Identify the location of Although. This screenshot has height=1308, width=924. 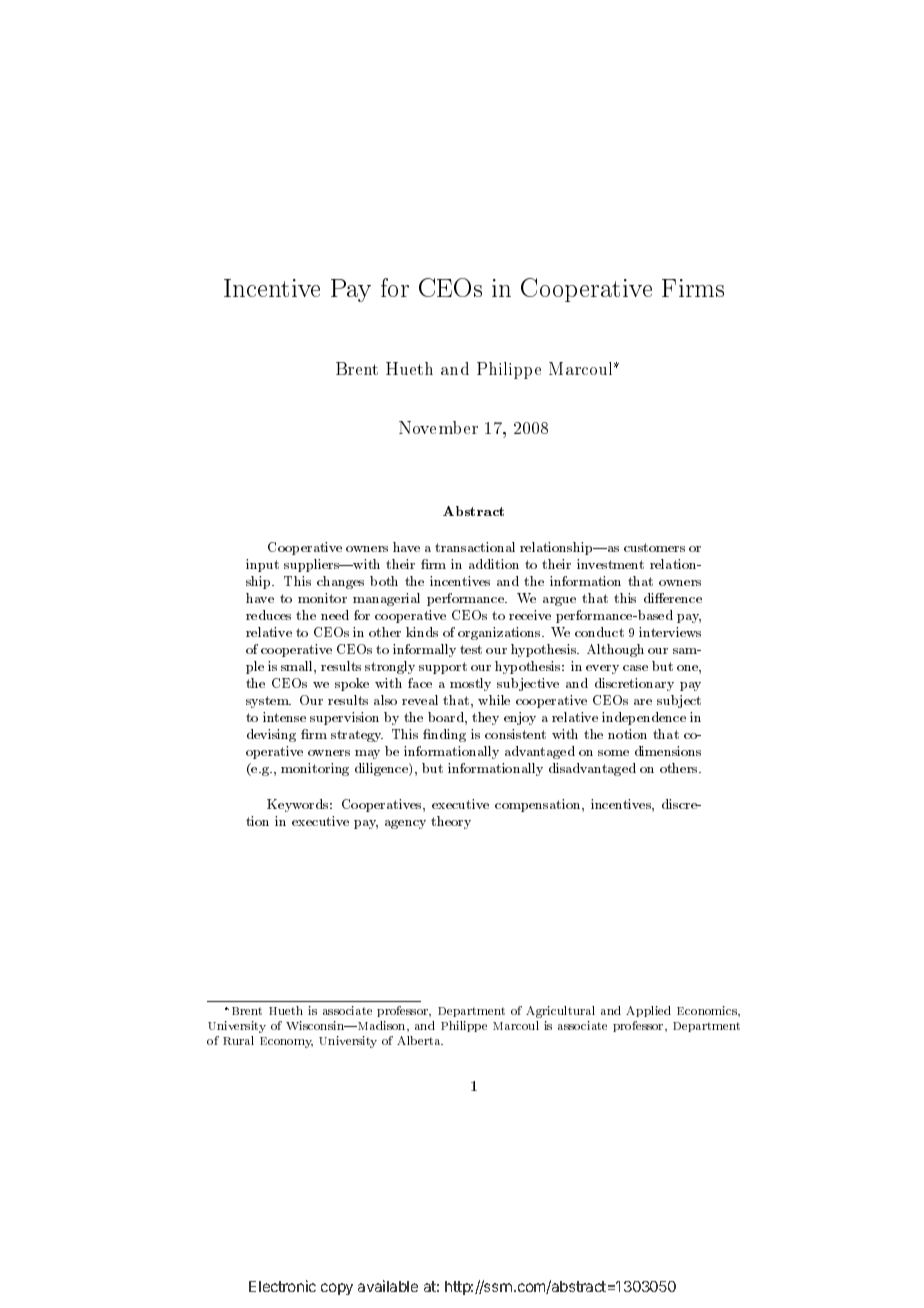
(615, 650).
